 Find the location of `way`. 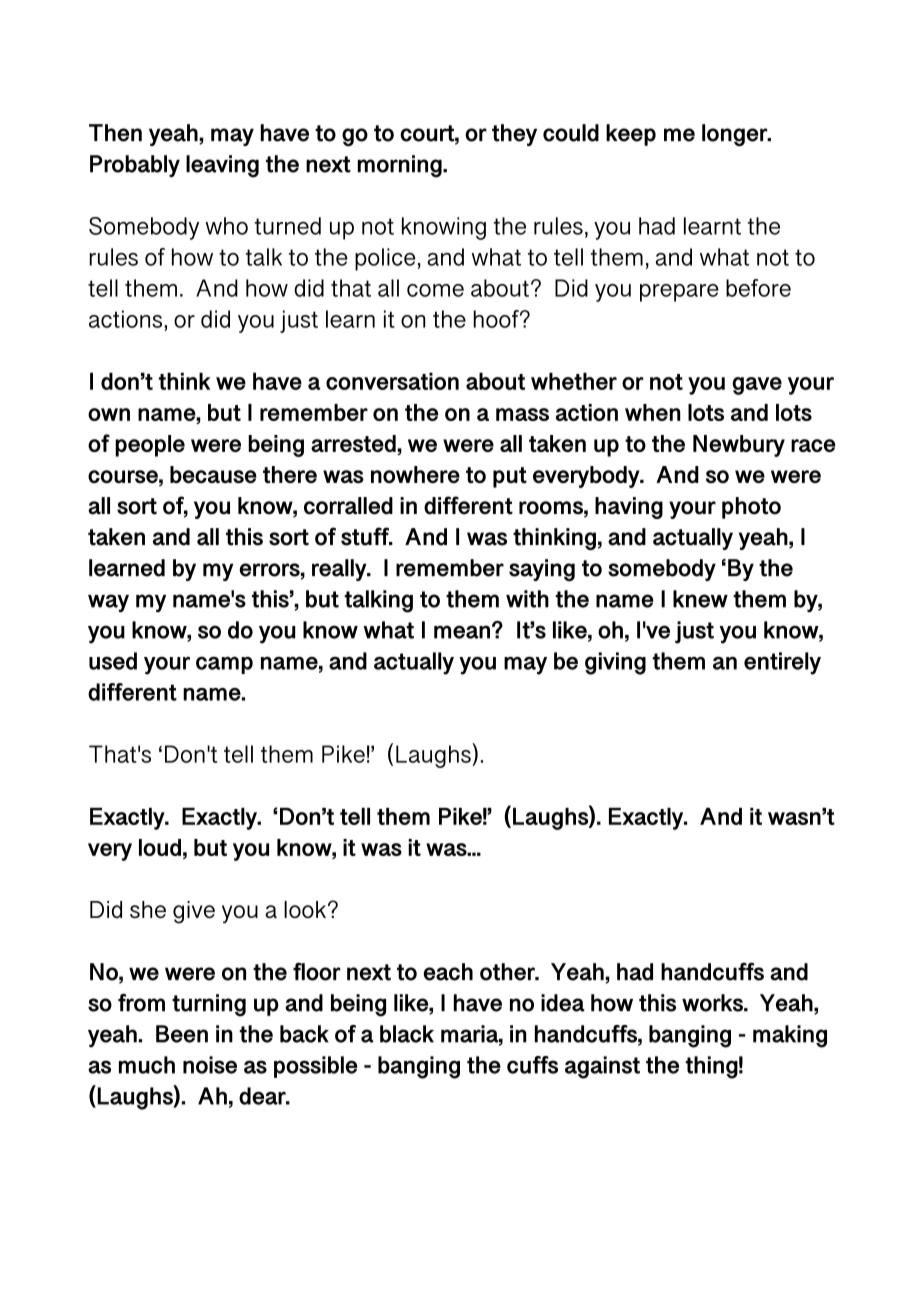

way is located at coordinates (108, 603).
